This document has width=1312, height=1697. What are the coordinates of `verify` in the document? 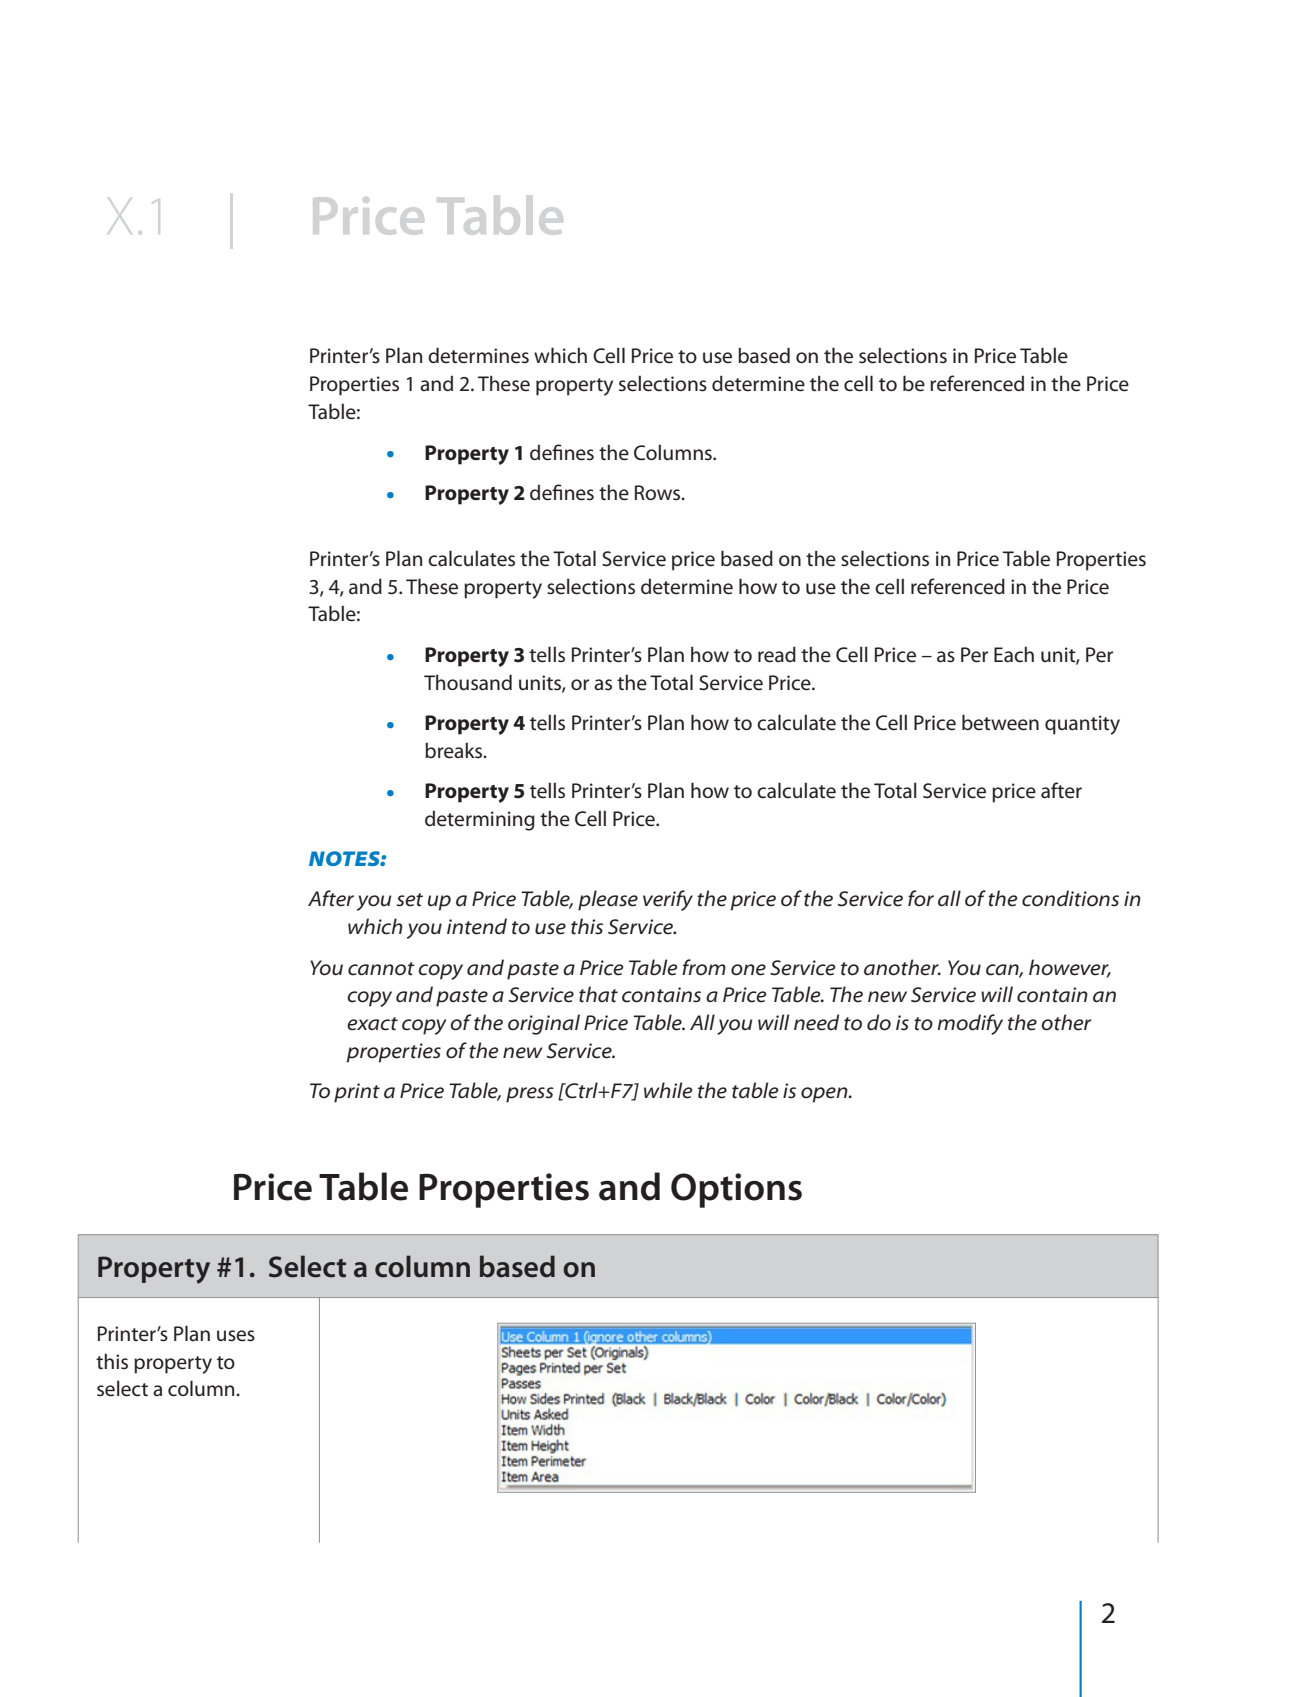 It's located at (668, 900).
